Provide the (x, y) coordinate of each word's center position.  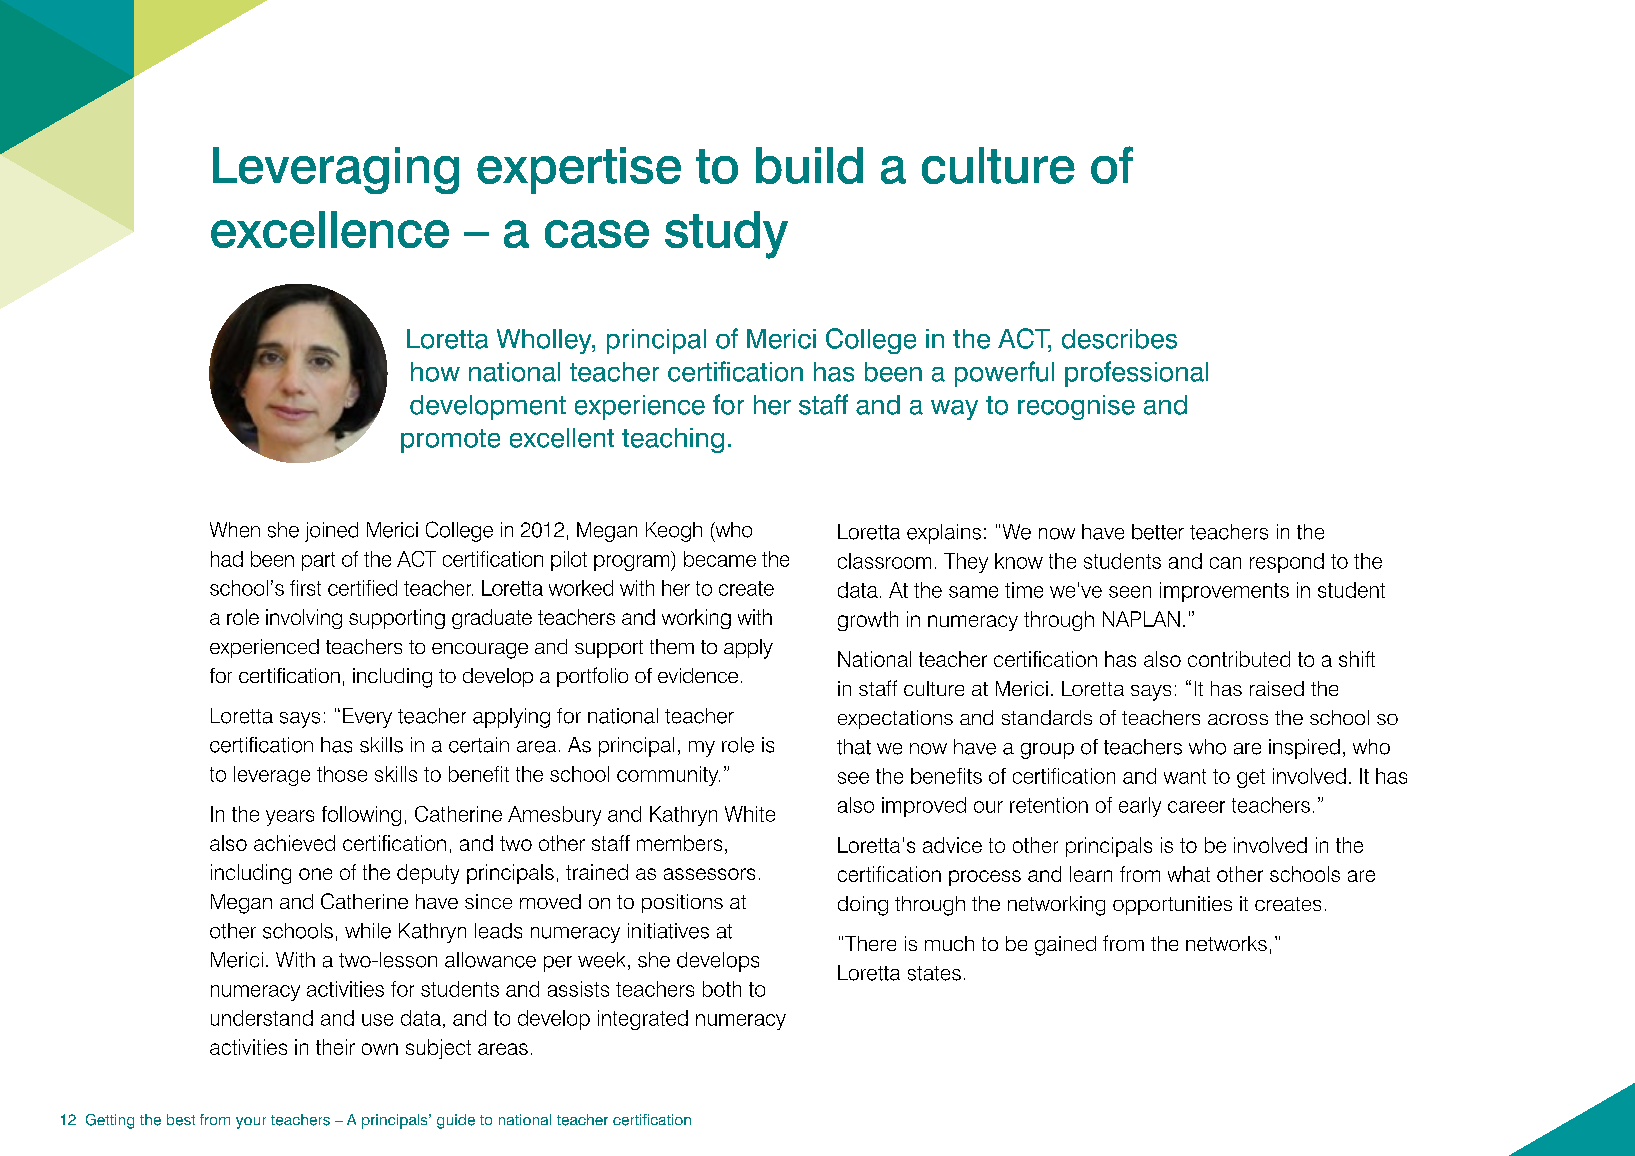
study (726, 235)
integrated (643, 1020)
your (251, 1123)
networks (1226, 943)
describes (1119, 339)
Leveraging (336, 170)
